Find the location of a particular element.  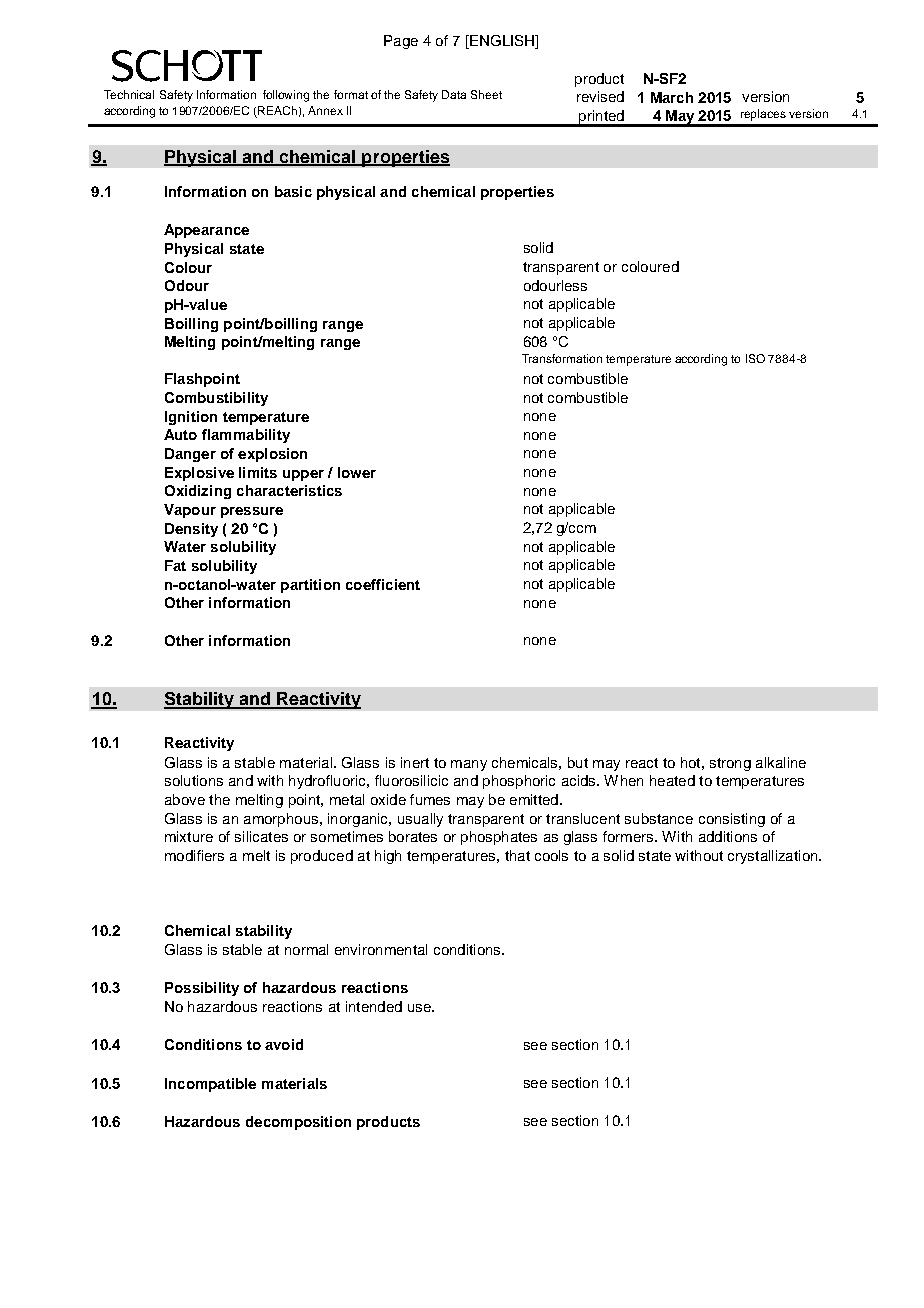

Technical is located at coordinates (129, 94).
